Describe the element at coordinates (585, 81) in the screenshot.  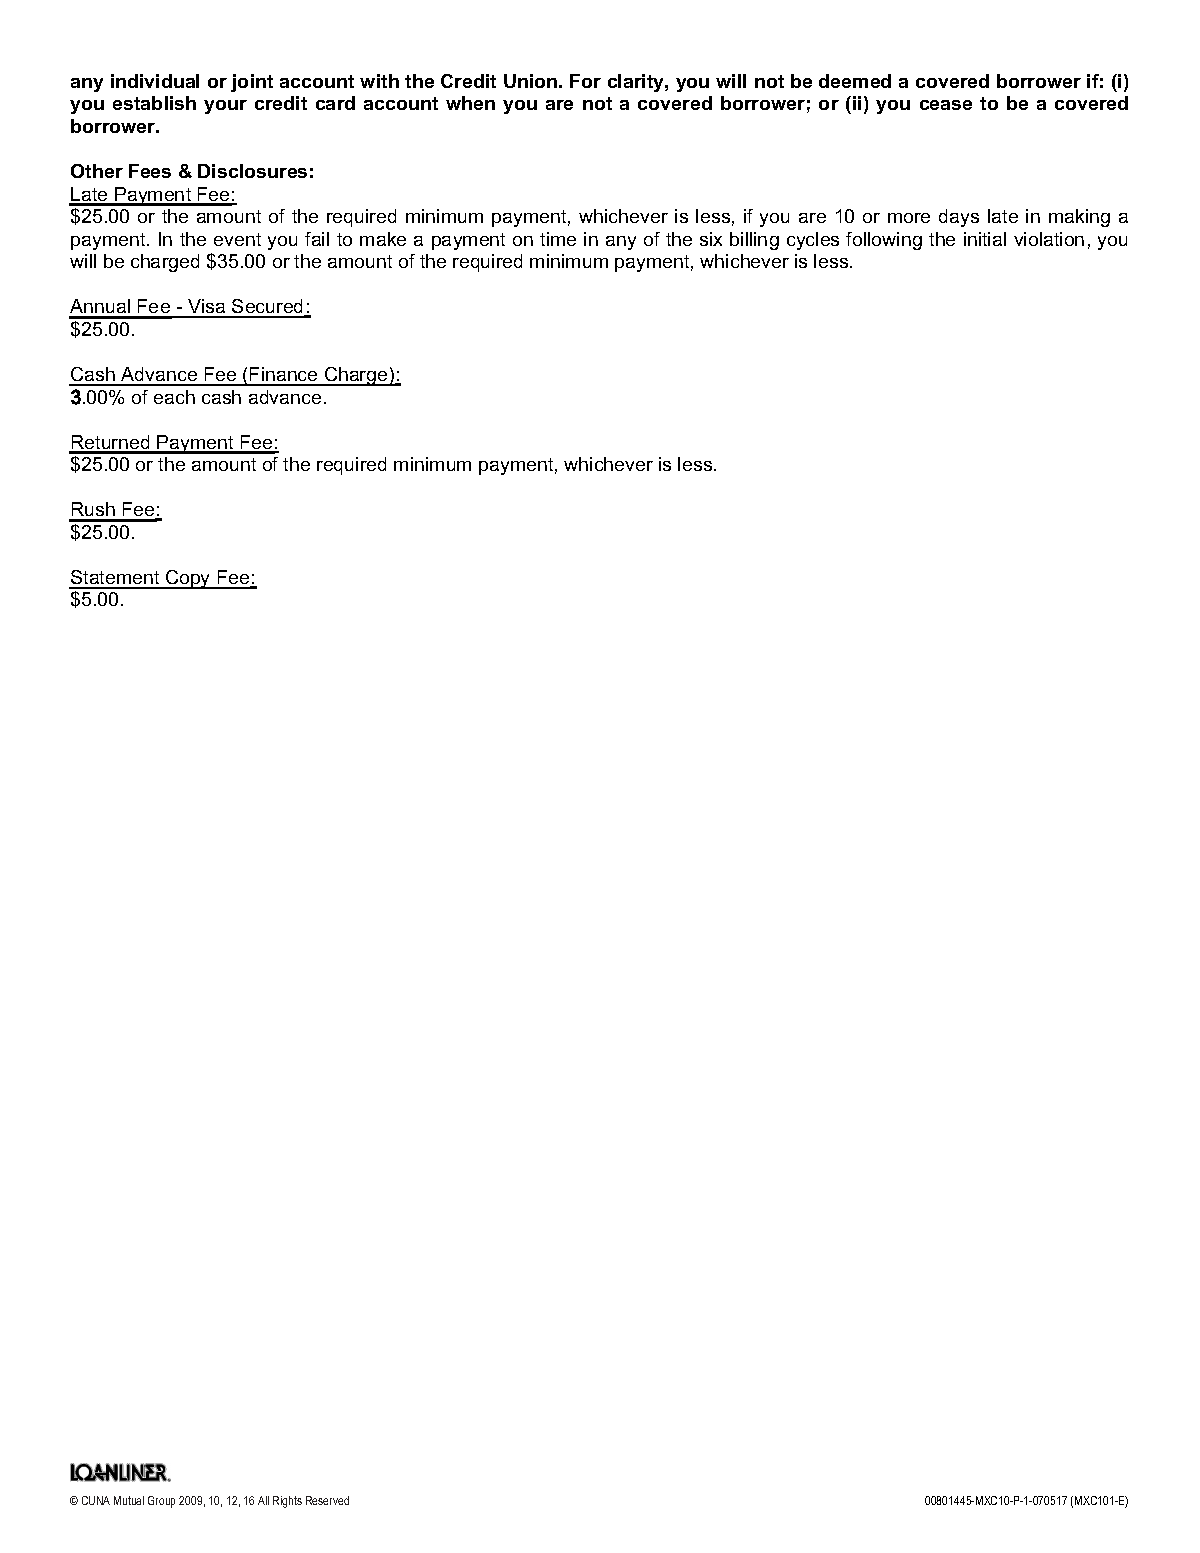
I see `For` at that location.
